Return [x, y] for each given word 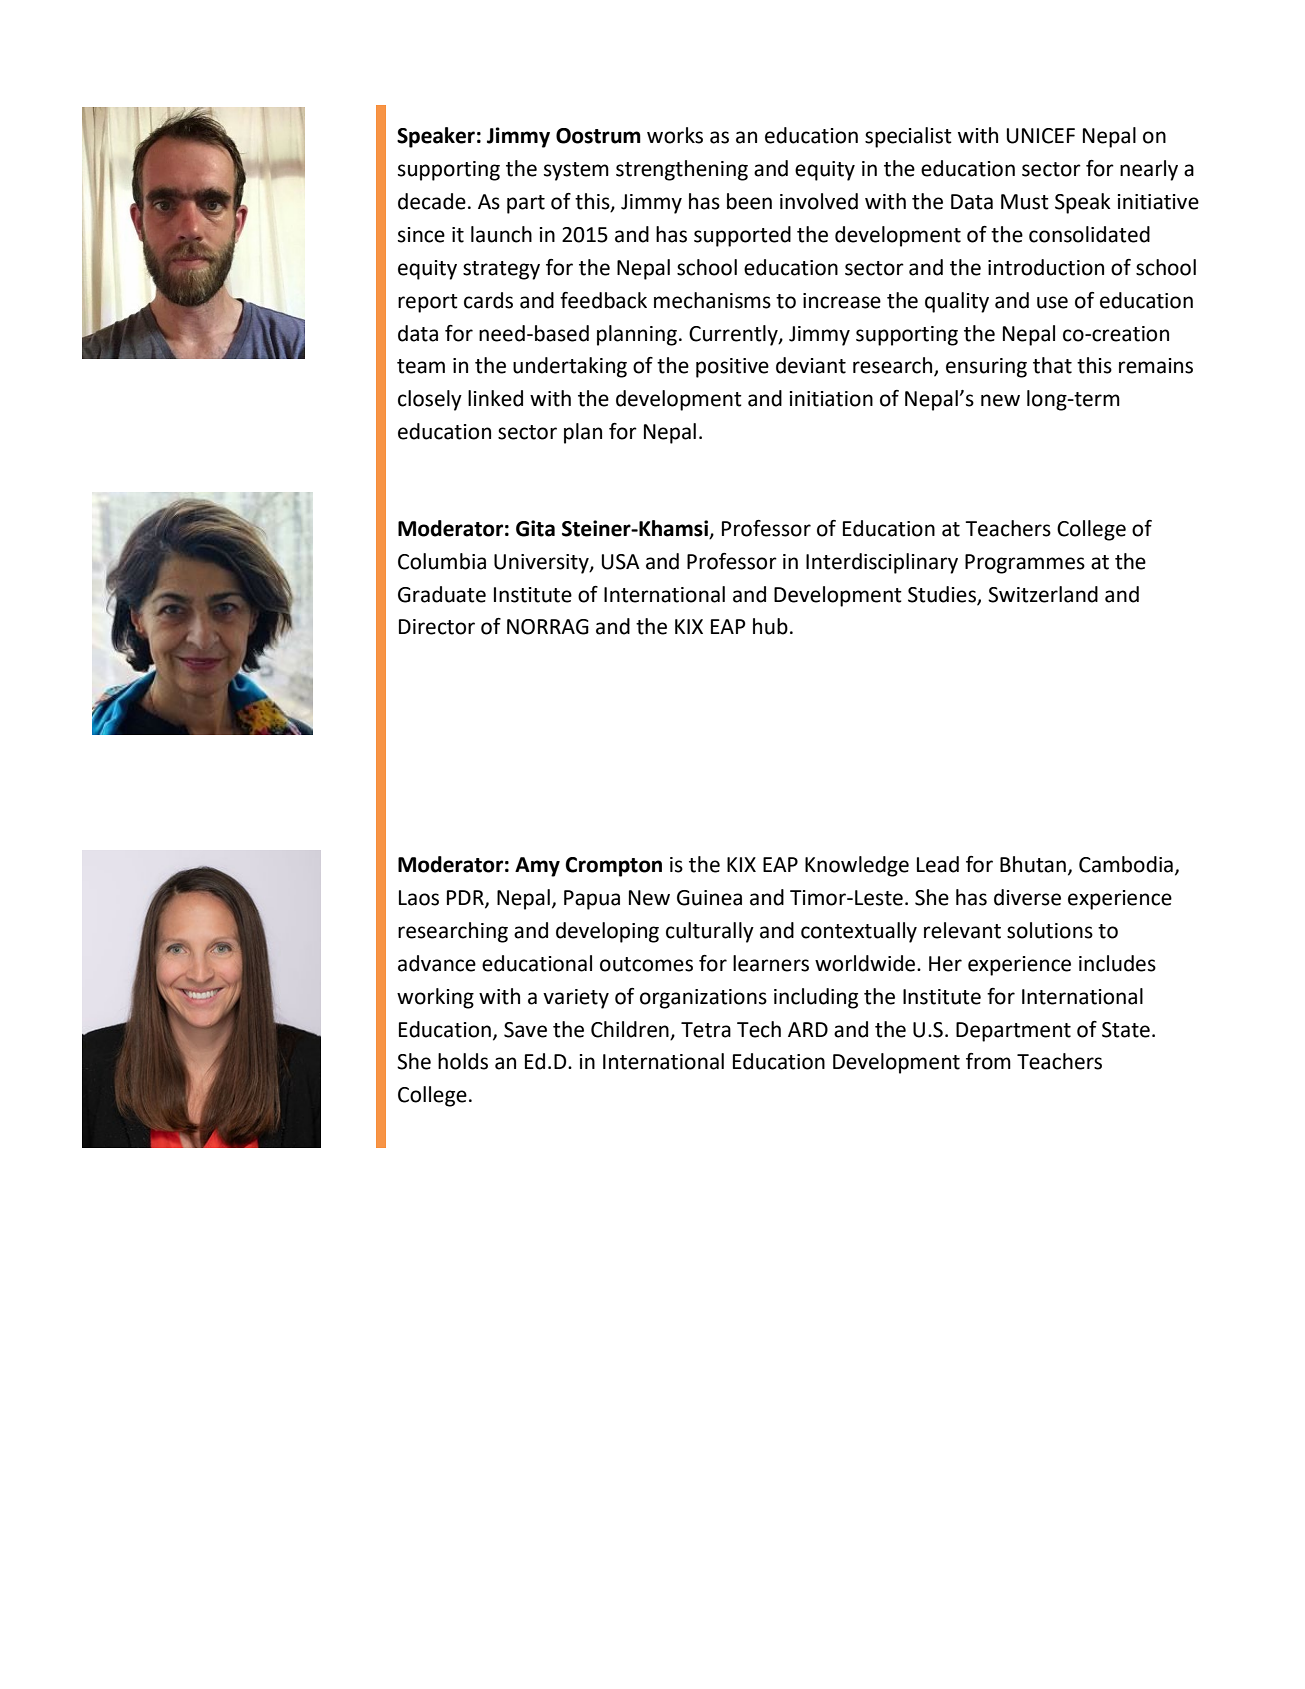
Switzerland [1043, 594]
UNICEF [1041, 136]
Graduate [442, 594]
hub [770, 626]
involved [819, 201]
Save [525, 1030]
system [576, 171]
